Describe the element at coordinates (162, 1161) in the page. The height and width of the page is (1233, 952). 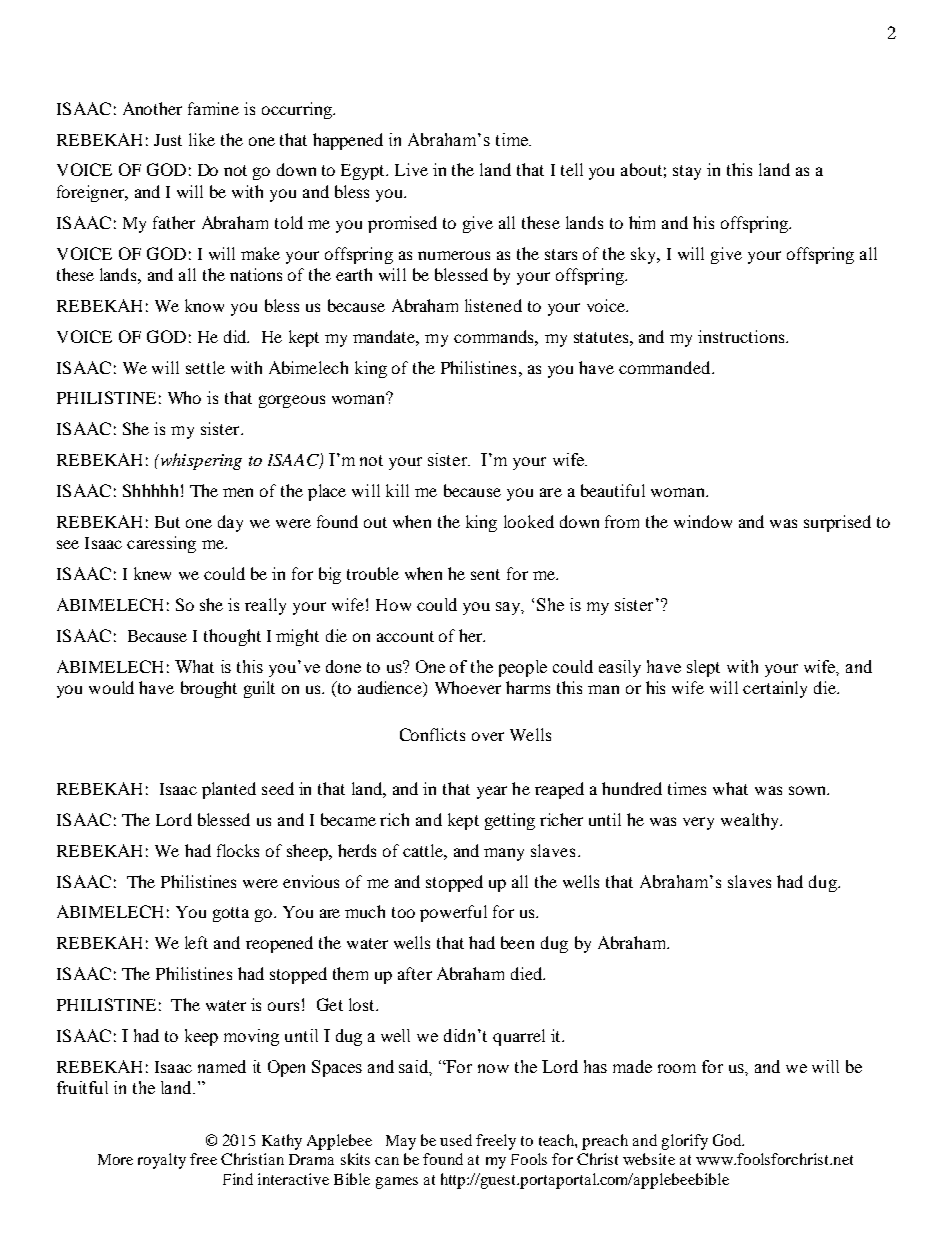
I see `royalty` at that location.
